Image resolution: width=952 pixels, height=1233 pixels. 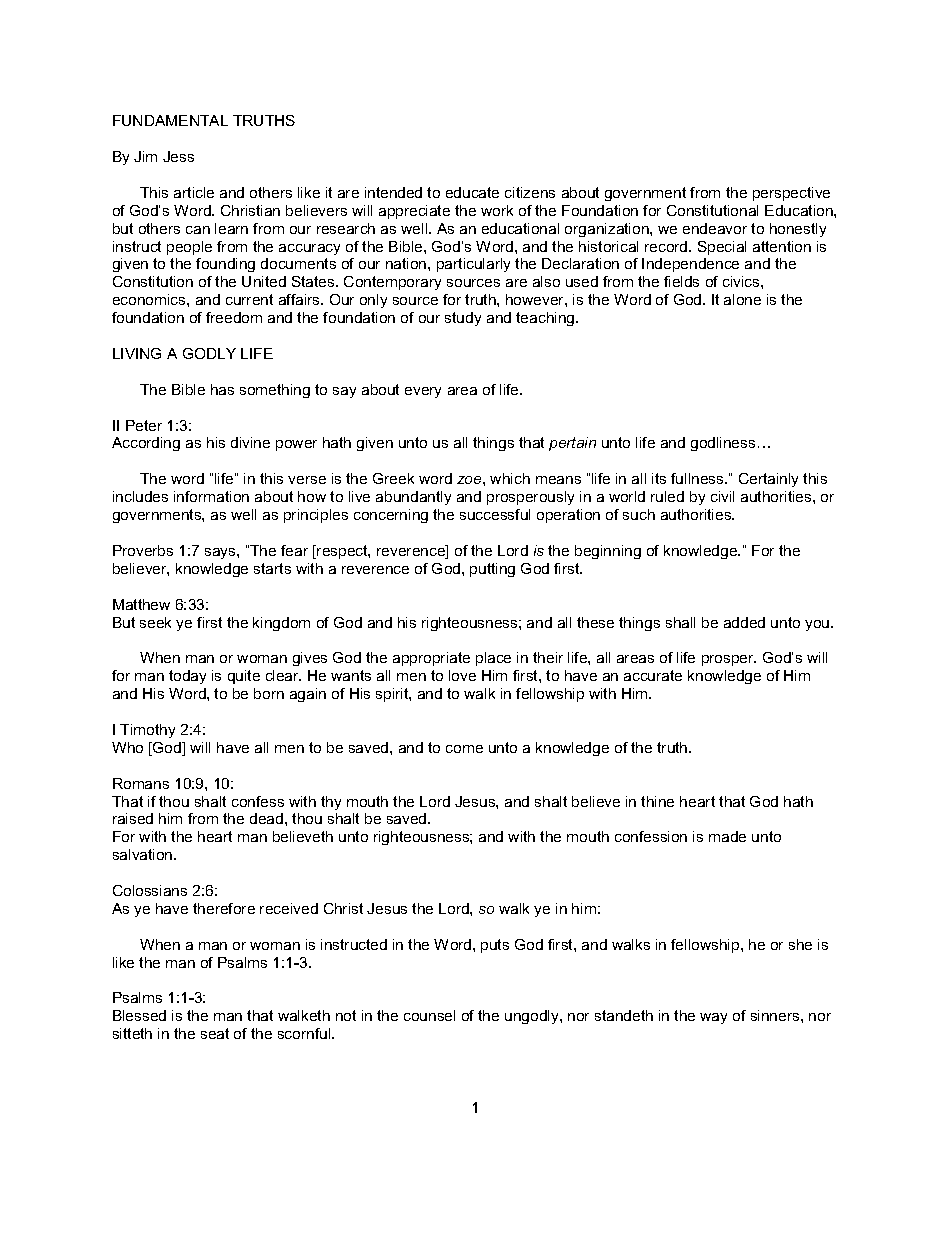 What do you see at coordinates (429, 1015) in the image?
I see `counsel` at bounding box center [429, 1015].
